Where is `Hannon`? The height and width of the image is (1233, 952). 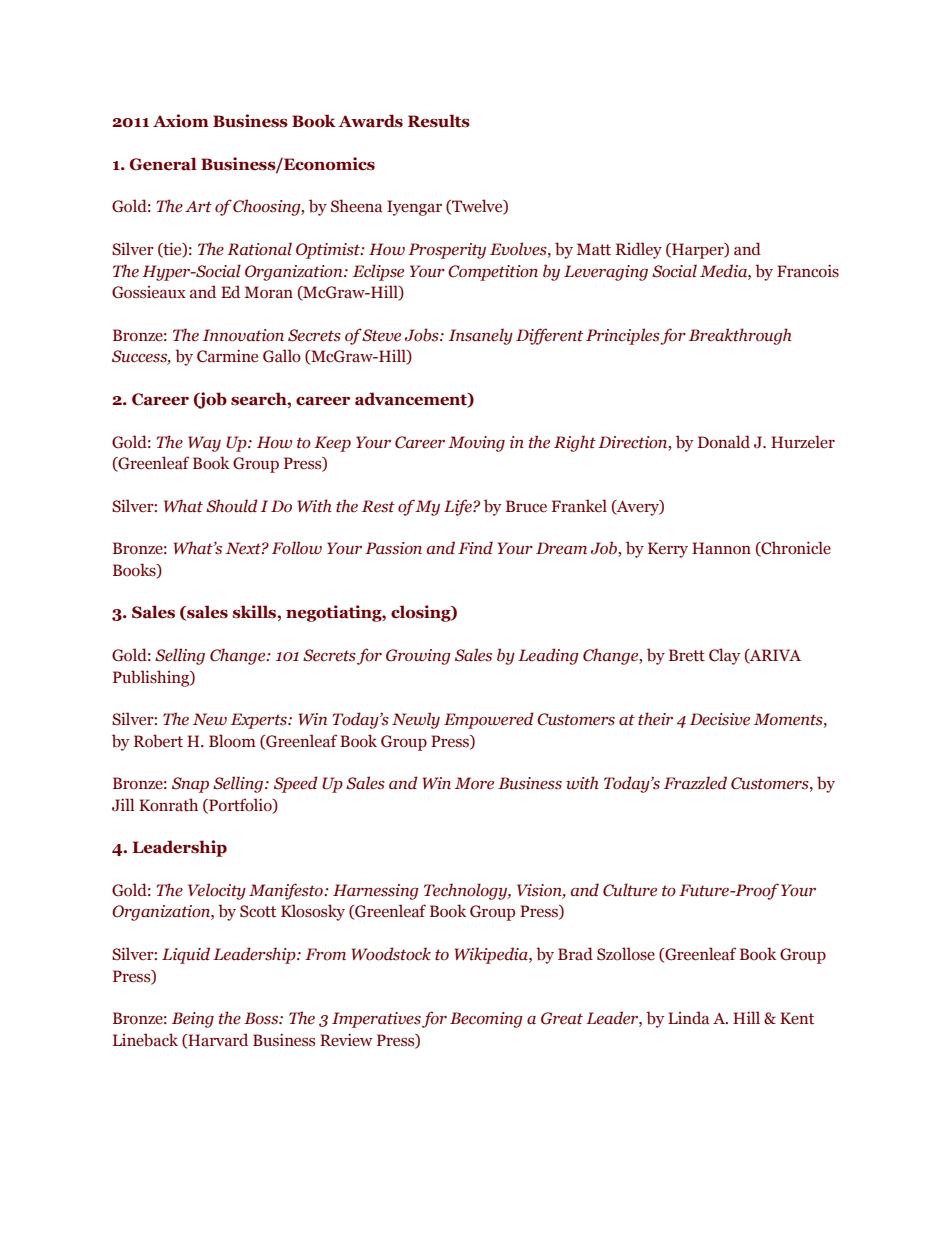 Hannon is located at coordinates (721, 548).
